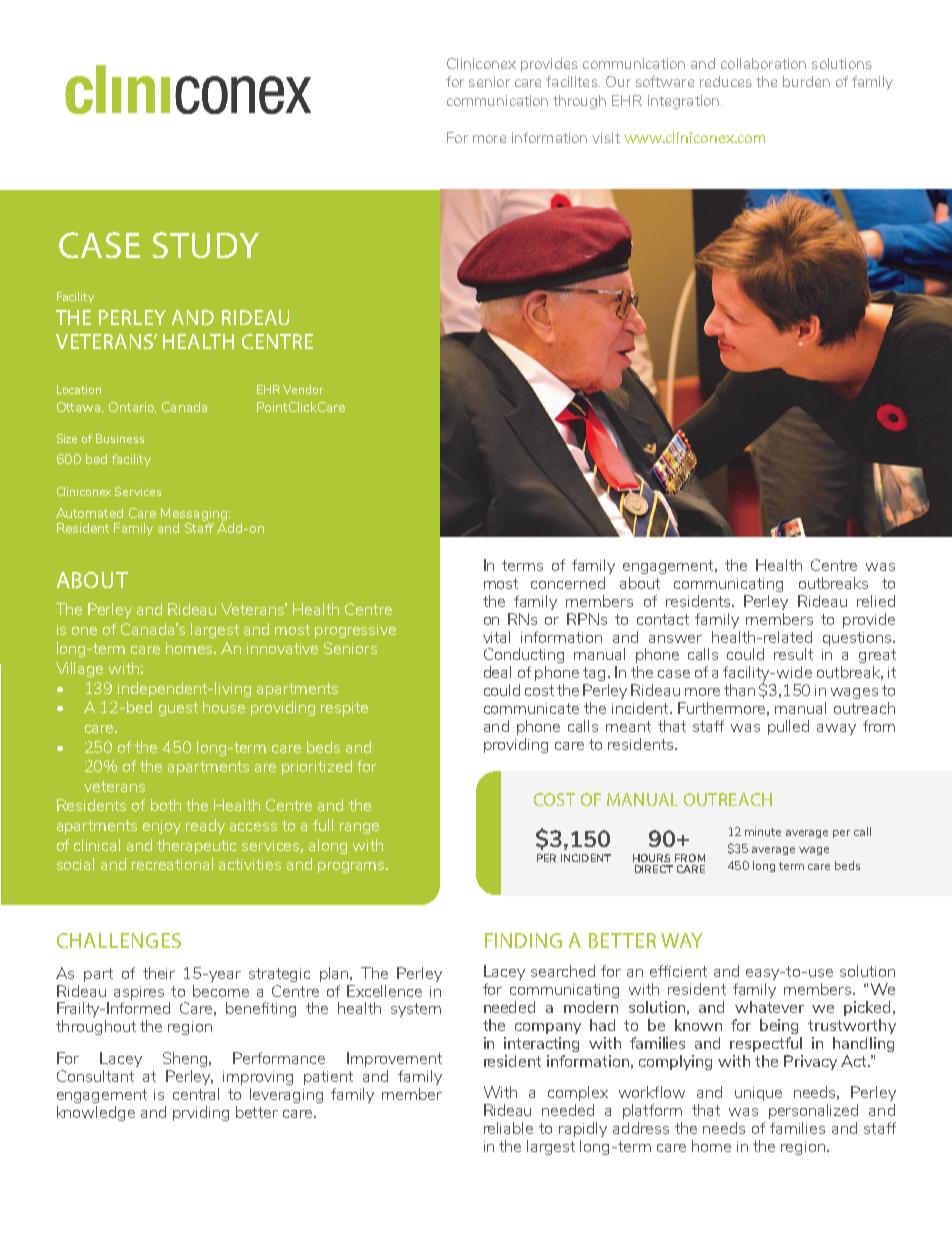  Describe the element at coordinates (206, 245) in the screenshot. I see `STUDY` at that location.
